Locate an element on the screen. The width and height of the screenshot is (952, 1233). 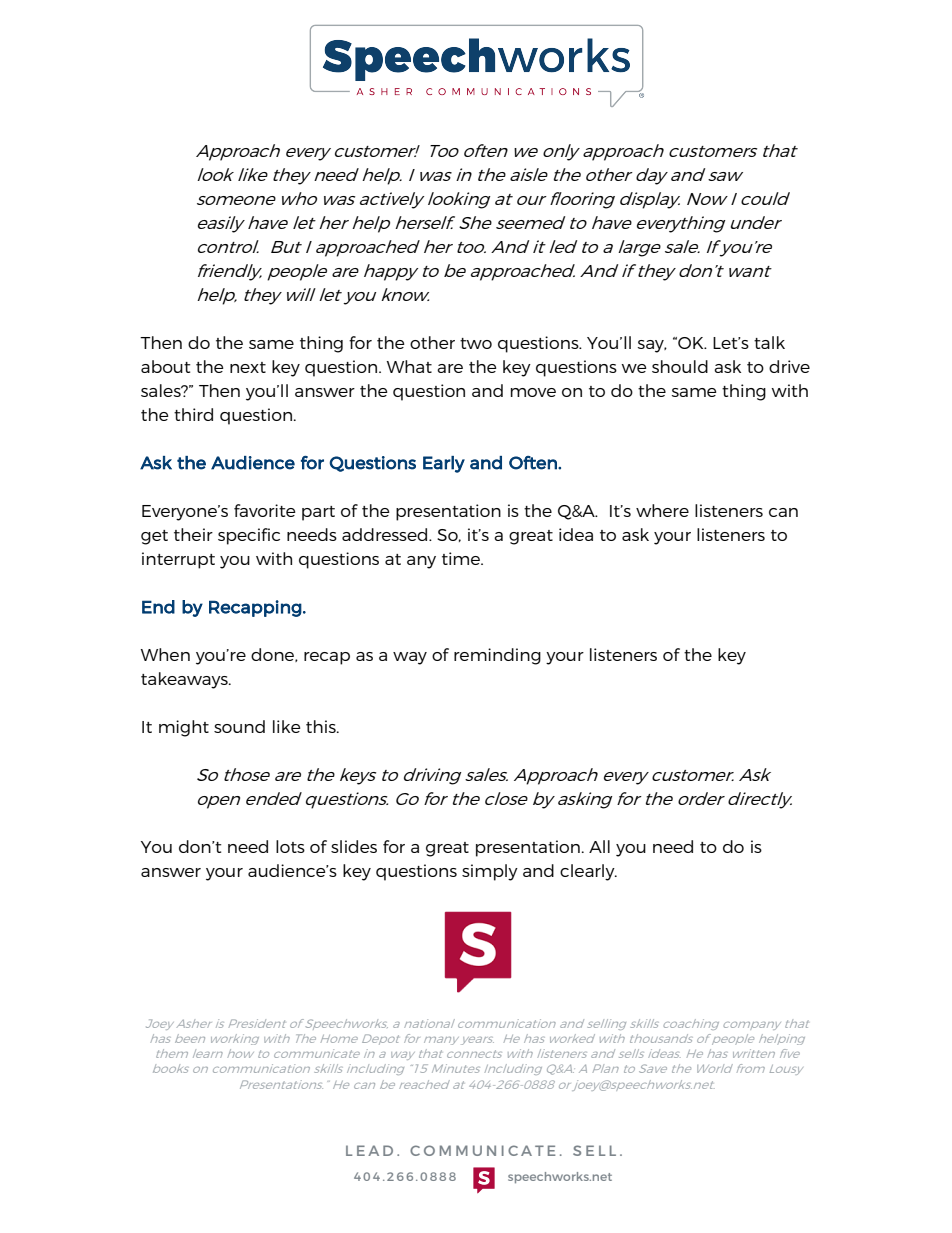
LEAD is located at coordinates (369, 1150).
